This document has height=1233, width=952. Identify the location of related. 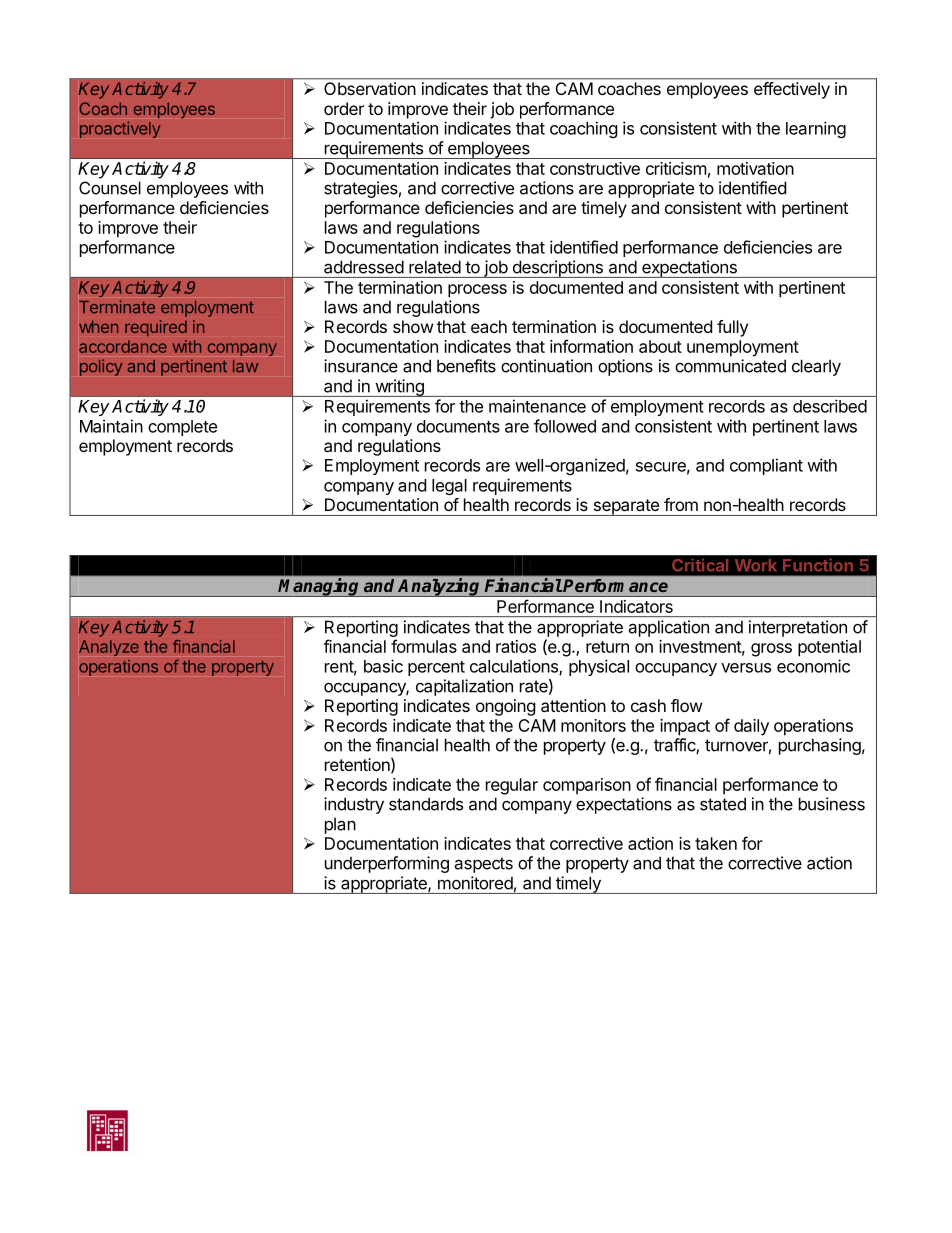
(435, 267).
